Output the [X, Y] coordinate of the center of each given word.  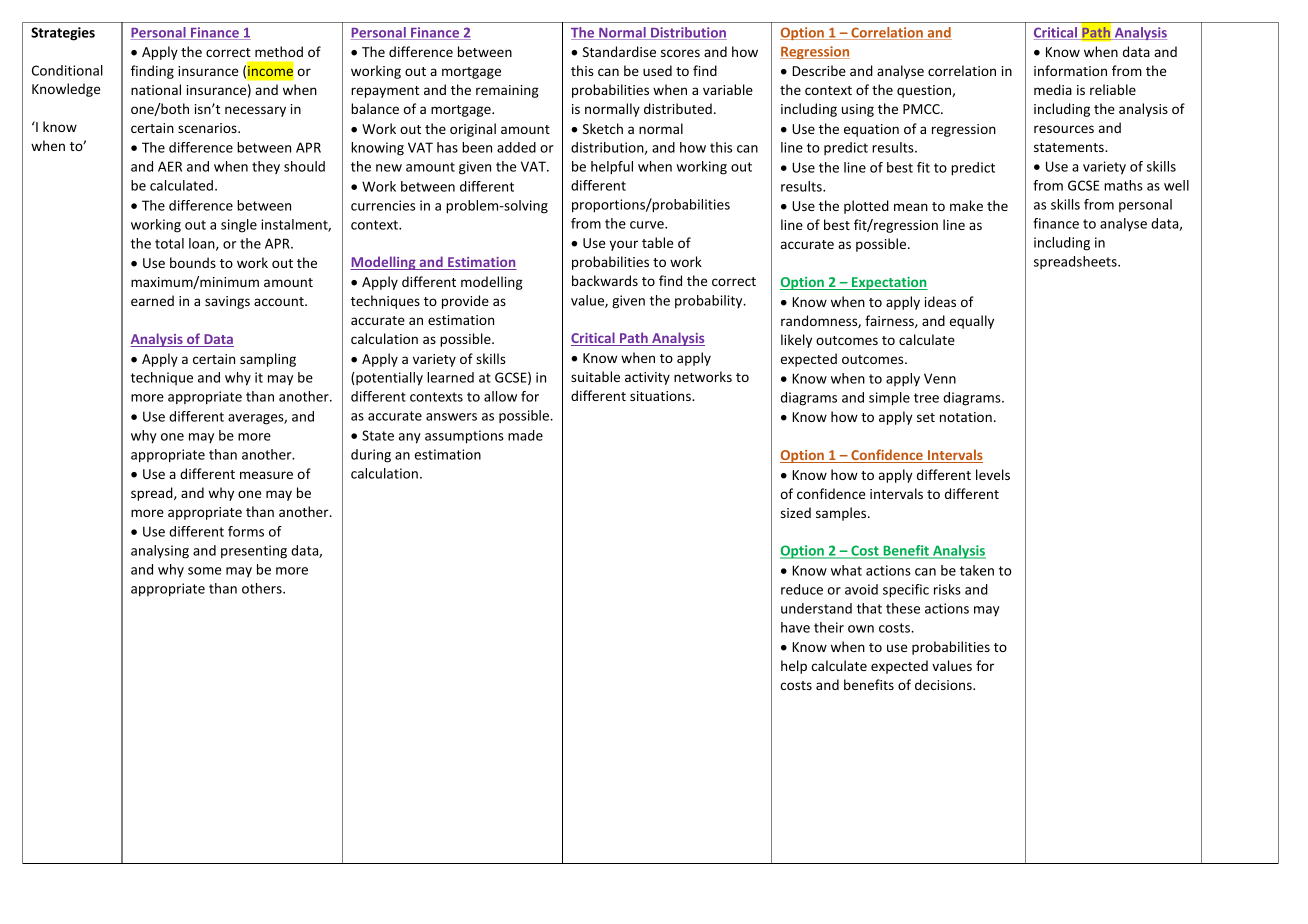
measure [266, 475]
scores [680, 53]
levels [993, 474]
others [263, 588]
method [279, 51]
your [623, 245]
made [525, 435]
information [1070, 70]
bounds [193, 262]
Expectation [889, 283]
